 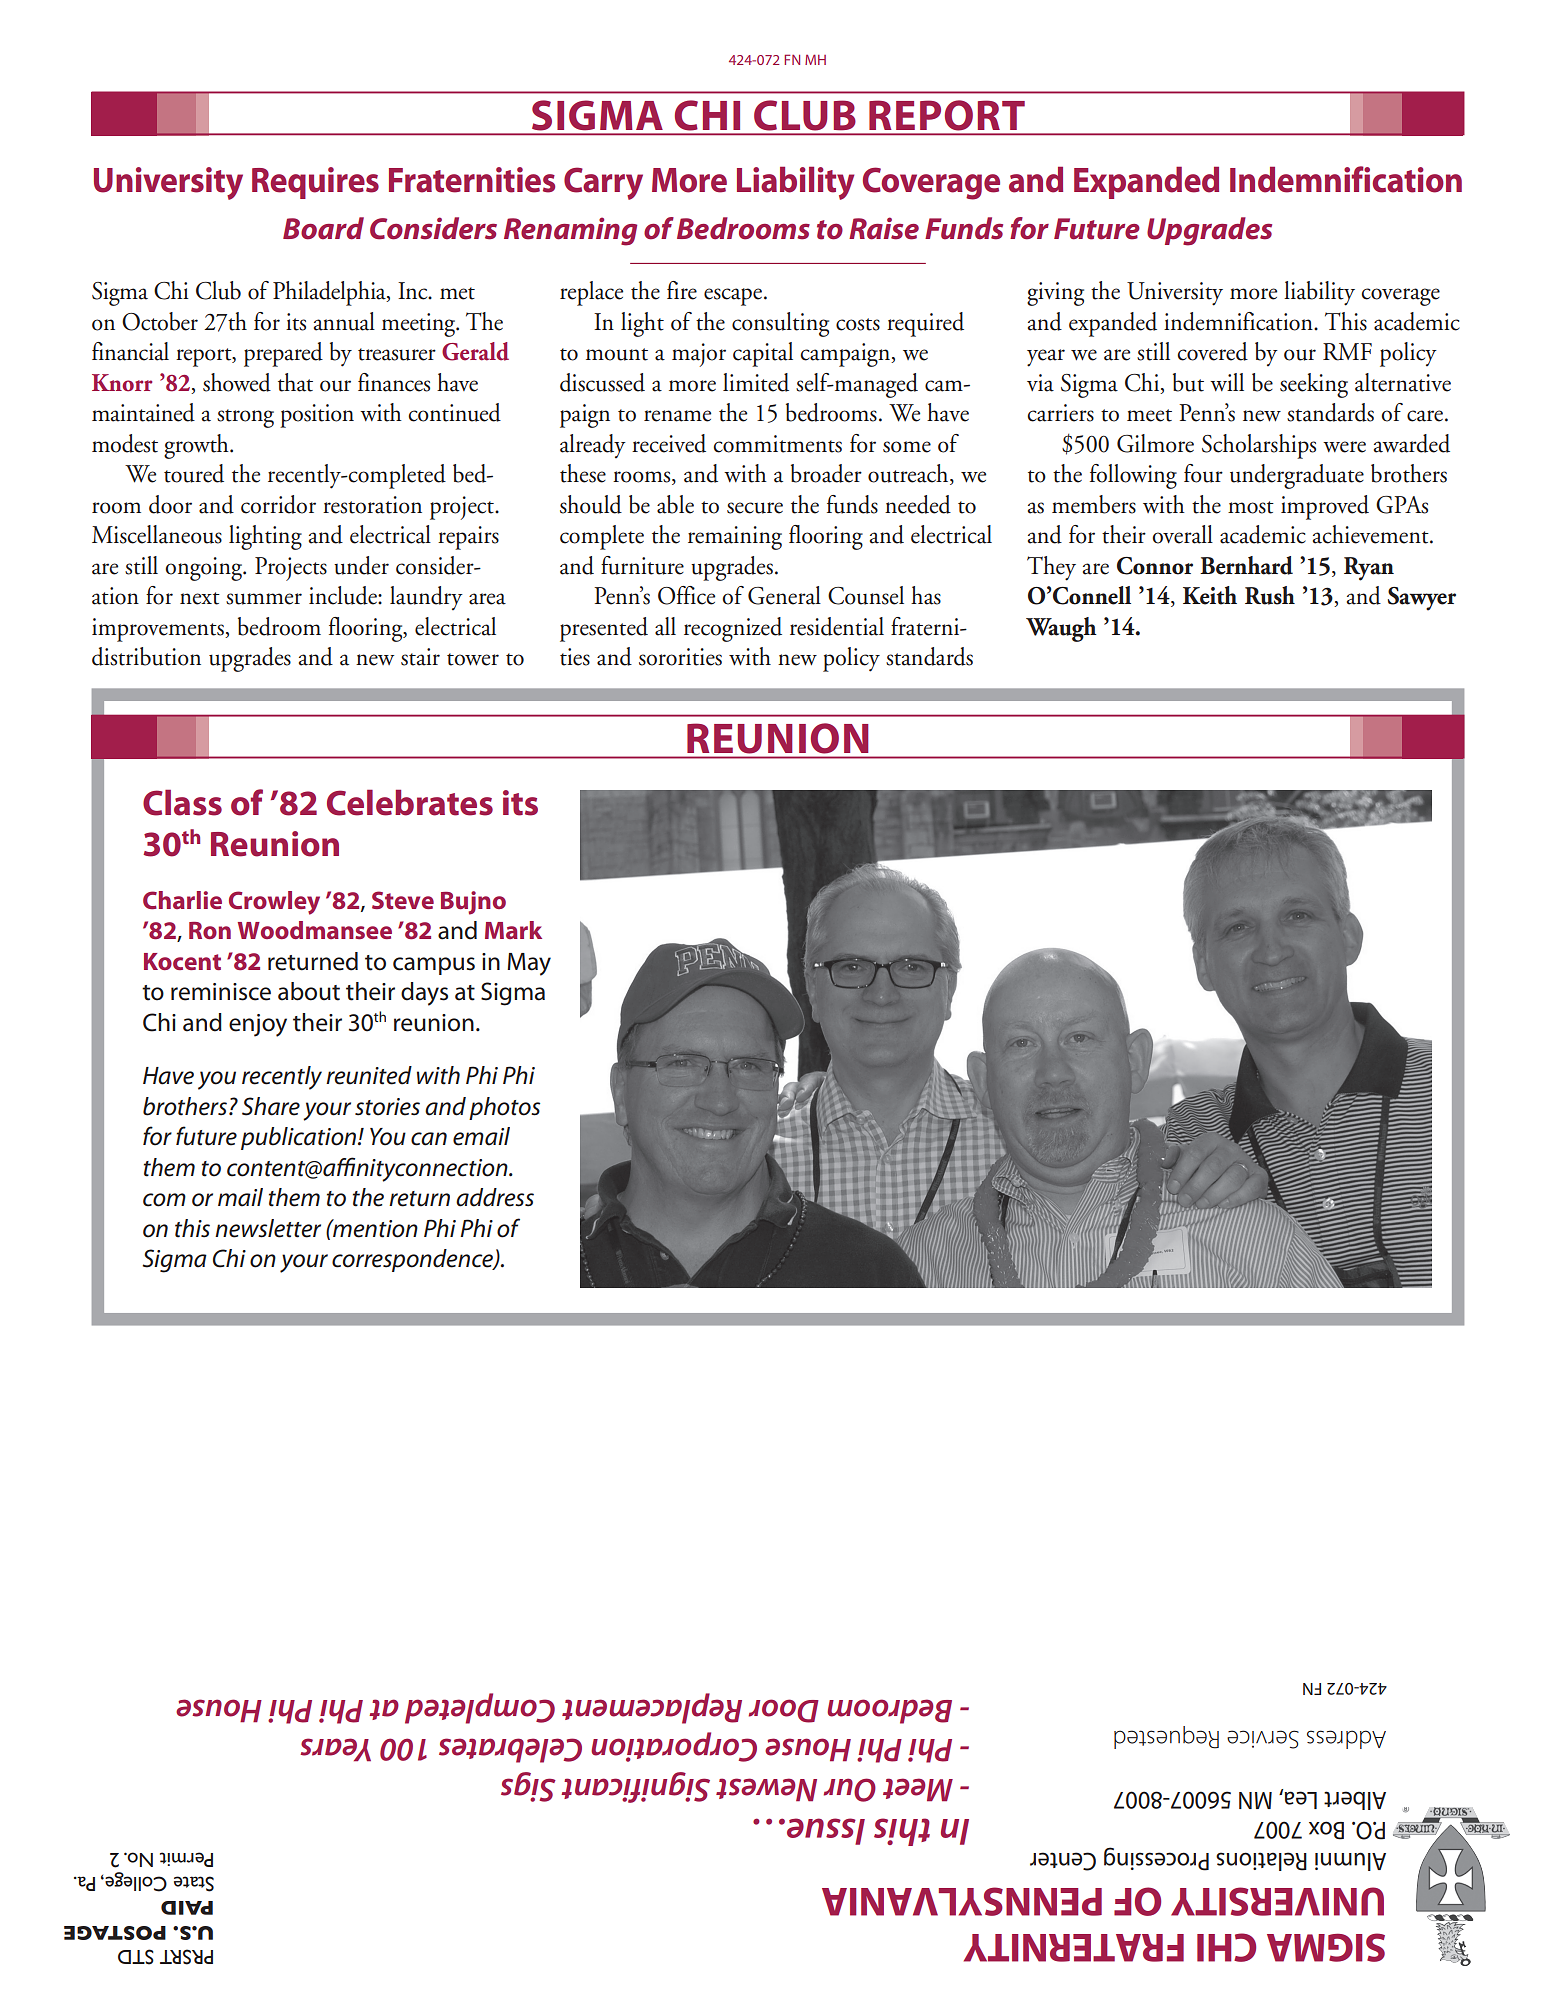 What do you see at coordinates (529, 964) in the screenshot?
I see `May` at bounding box center [529, 964].
